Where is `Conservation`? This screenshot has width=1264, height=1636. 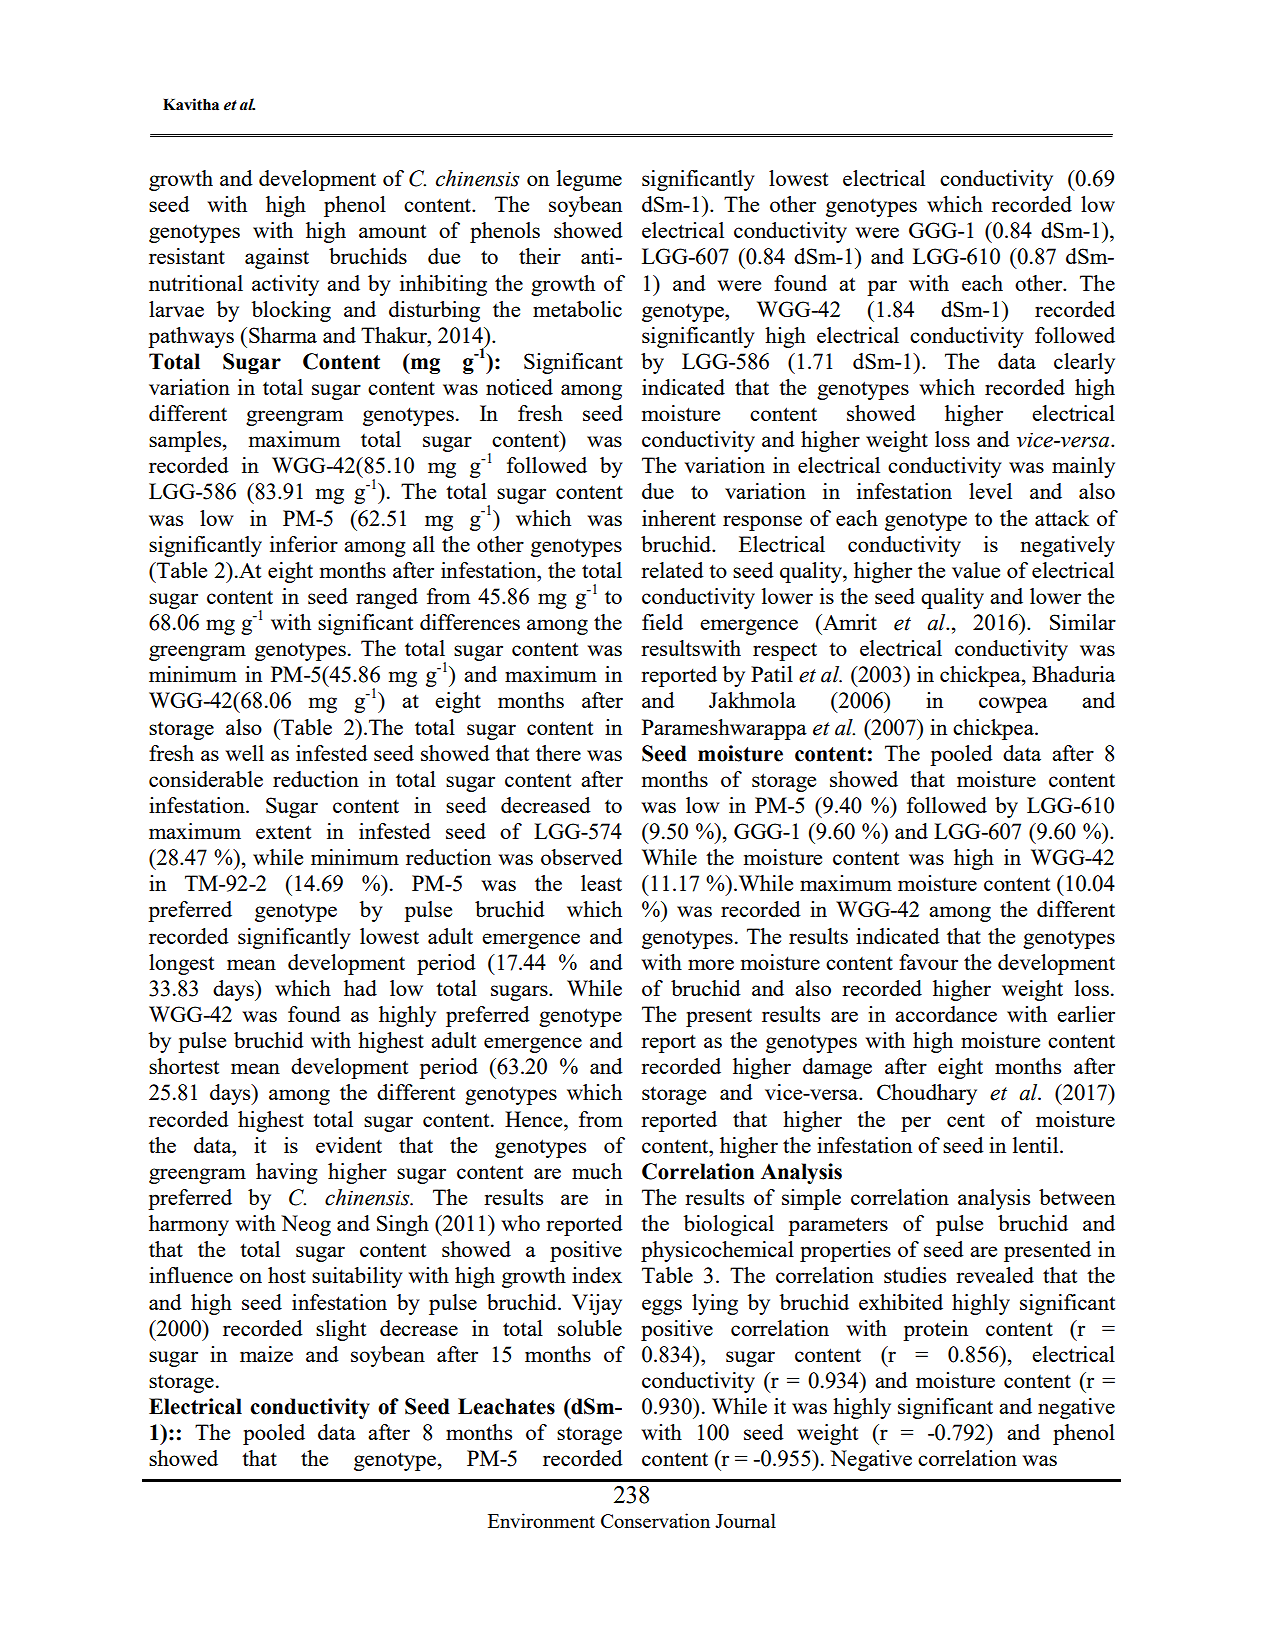 Conservation is located at coordinates (655, 1520).
